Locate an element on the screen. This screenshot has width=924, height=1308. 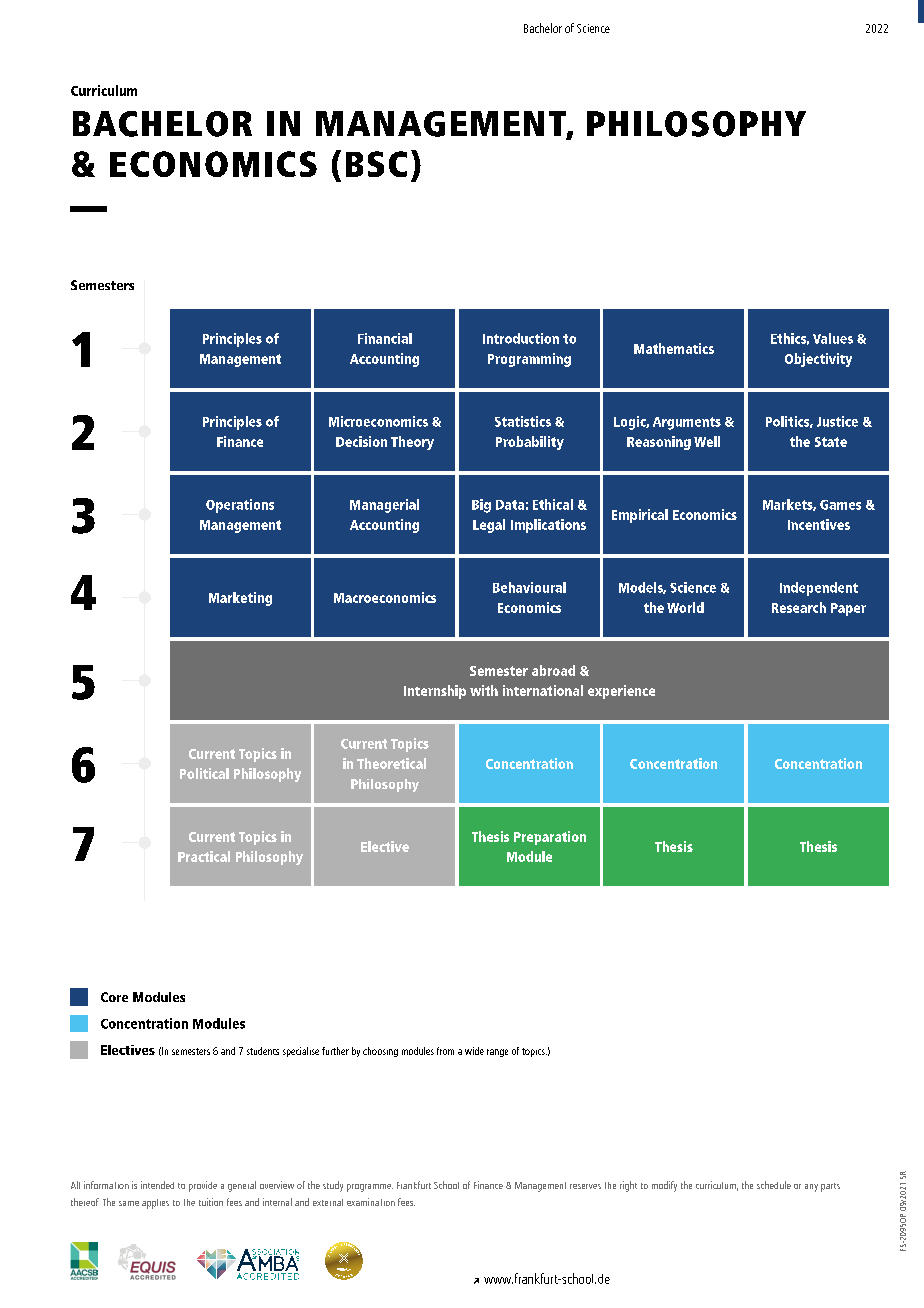
Political is located at coordinates (204, 773).
